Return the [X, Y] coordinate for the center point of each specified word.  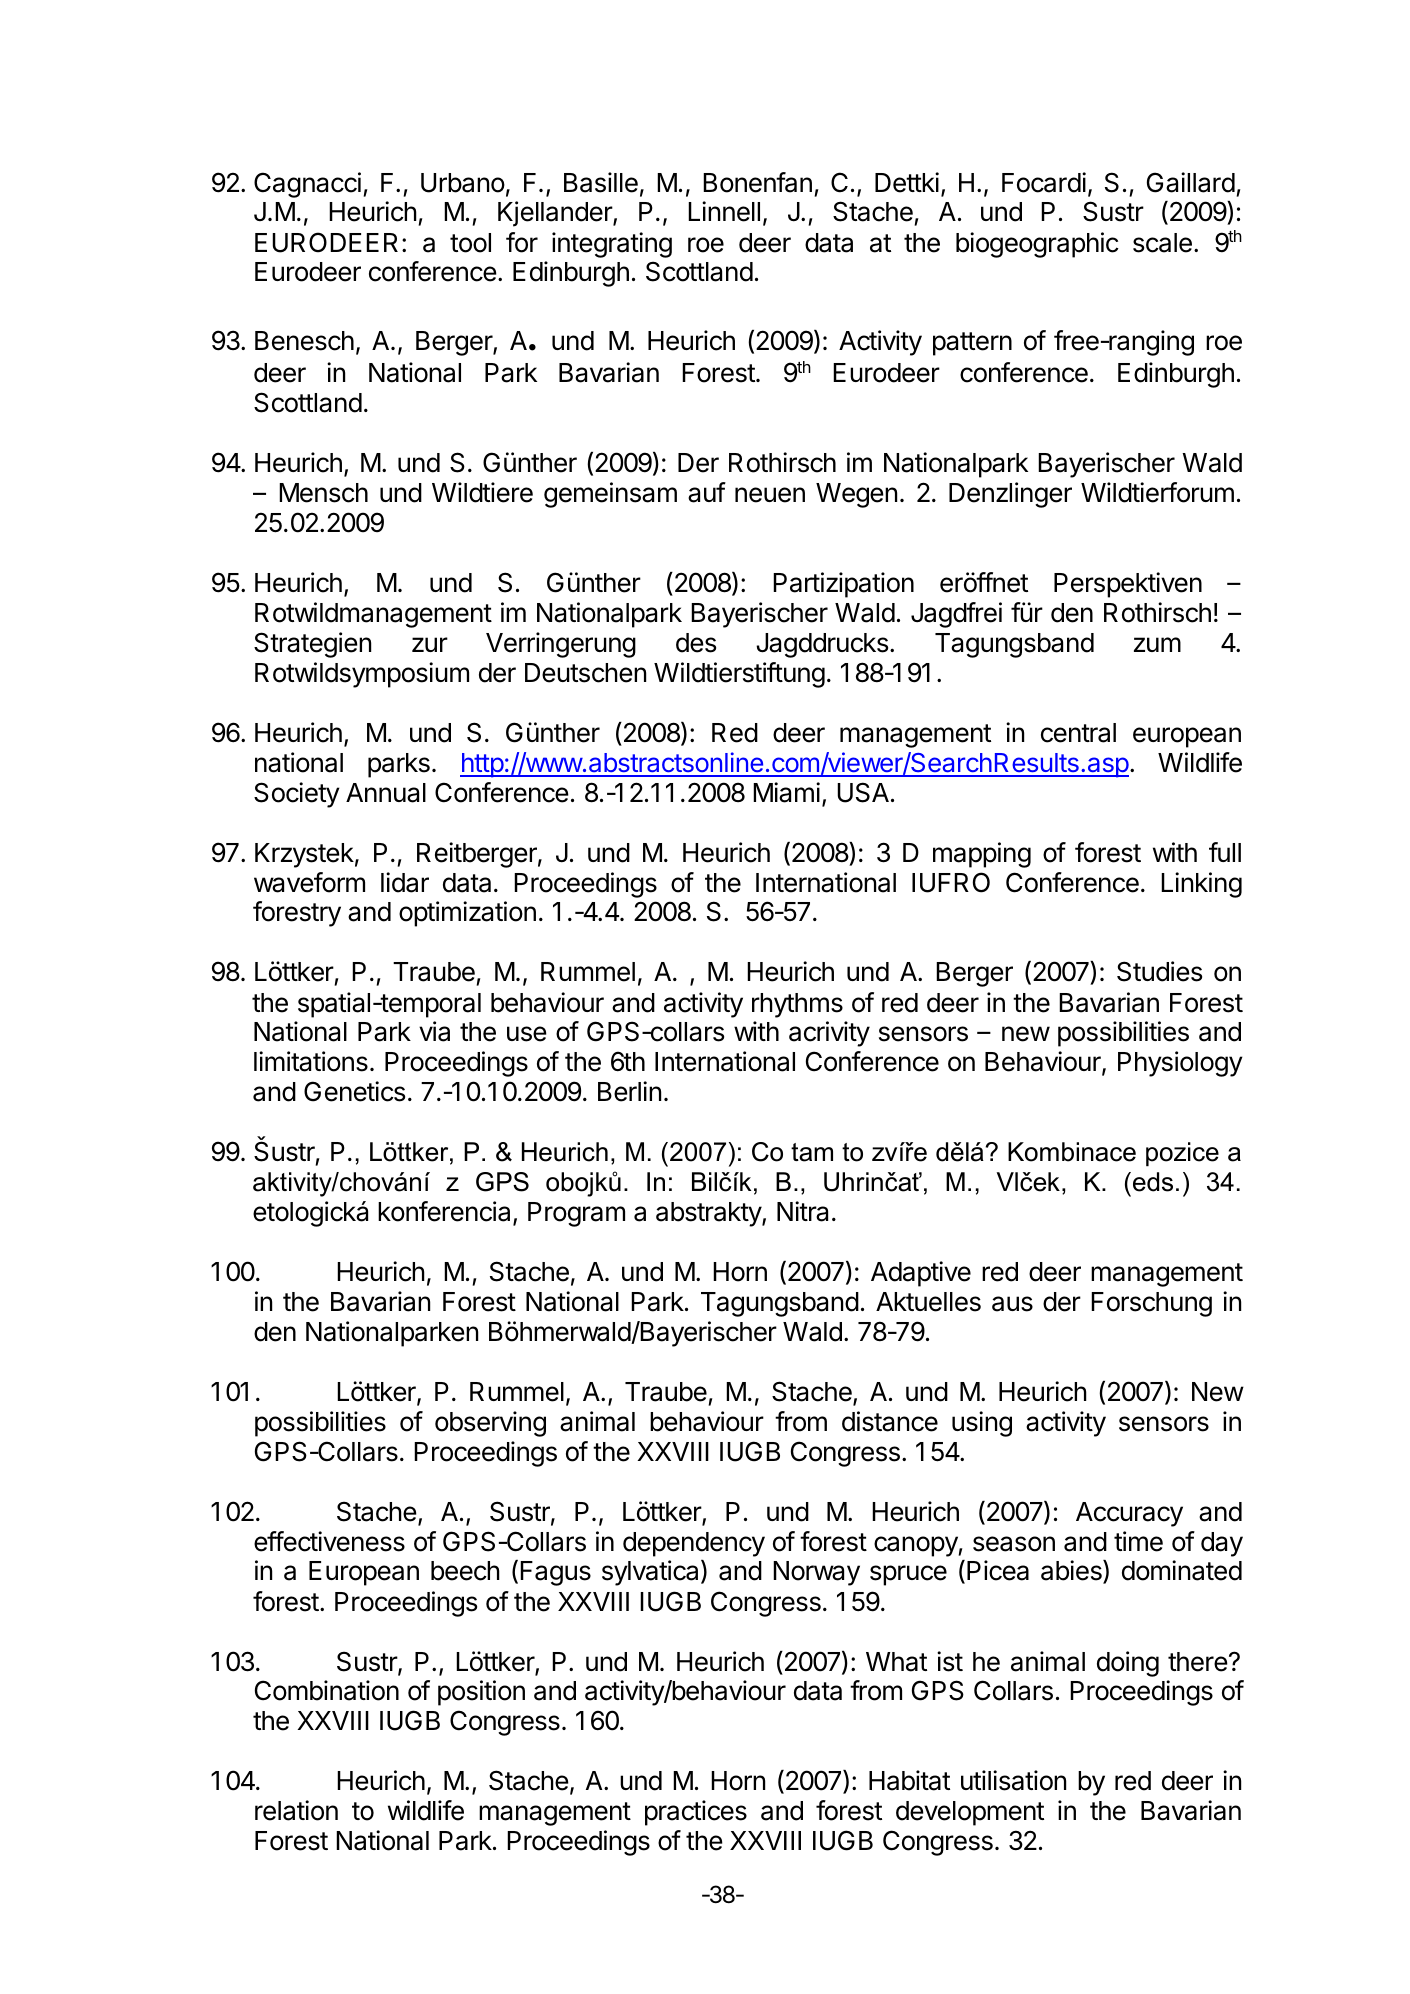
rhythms [797, 1005]
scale [1162, 243]
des [696, 643]
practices [696, 1813]
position [481, 1693]
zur [430, 644]
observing [490, 1424]
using [982, 1424]
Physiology [1180, 1064]
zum [1157, 644]
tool [470, 243]
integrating [612, 245]
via [434, 1031]
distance [890, 1421]
